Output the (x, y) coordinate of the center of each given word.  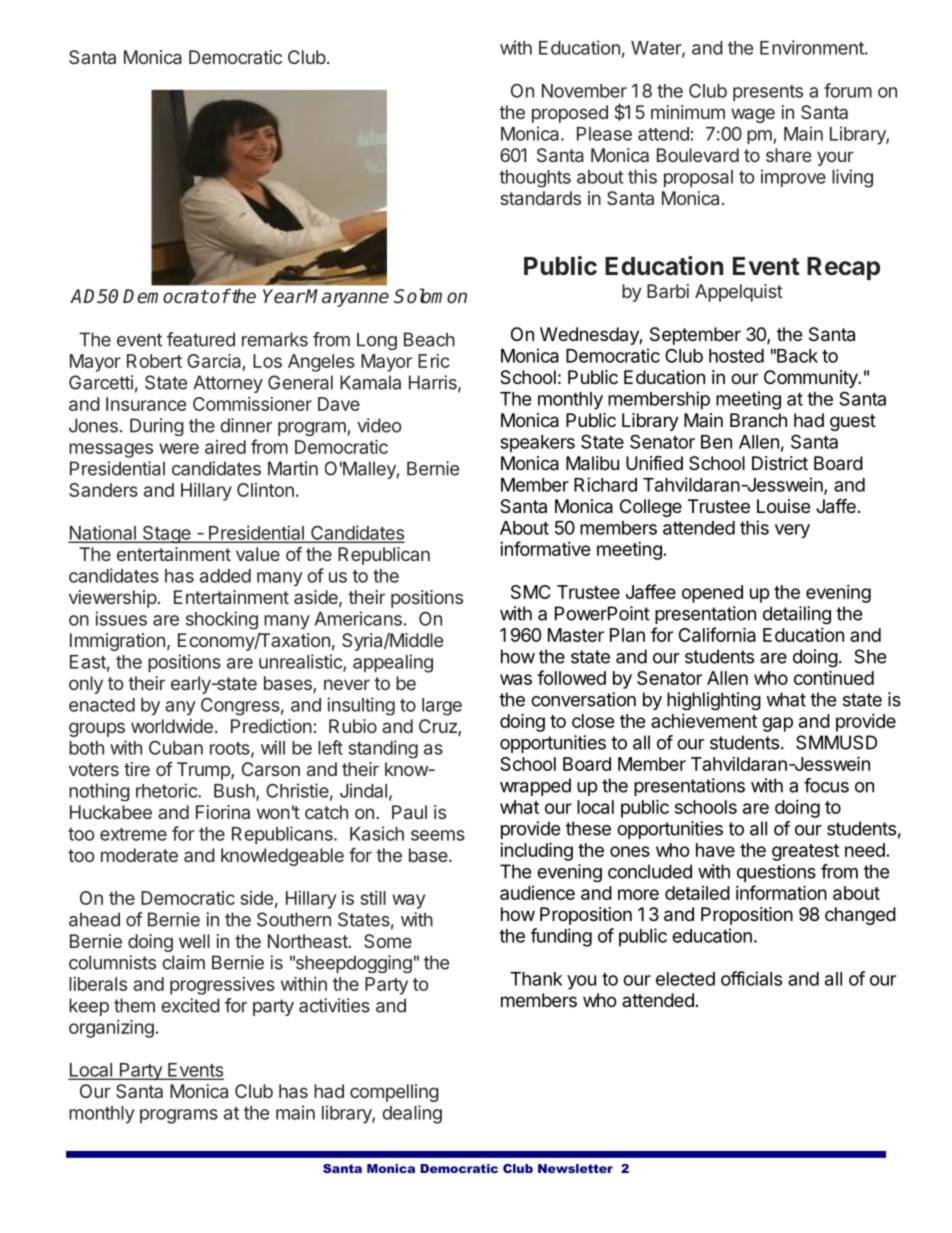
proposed (570, 114)
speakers (537, 444)
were (179, 448)
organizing (111, 1029)
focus (826, 785)
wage (753, 115)
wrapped (535, 787)
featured (201, 339)
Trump (204, 771)
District (780, 463)
